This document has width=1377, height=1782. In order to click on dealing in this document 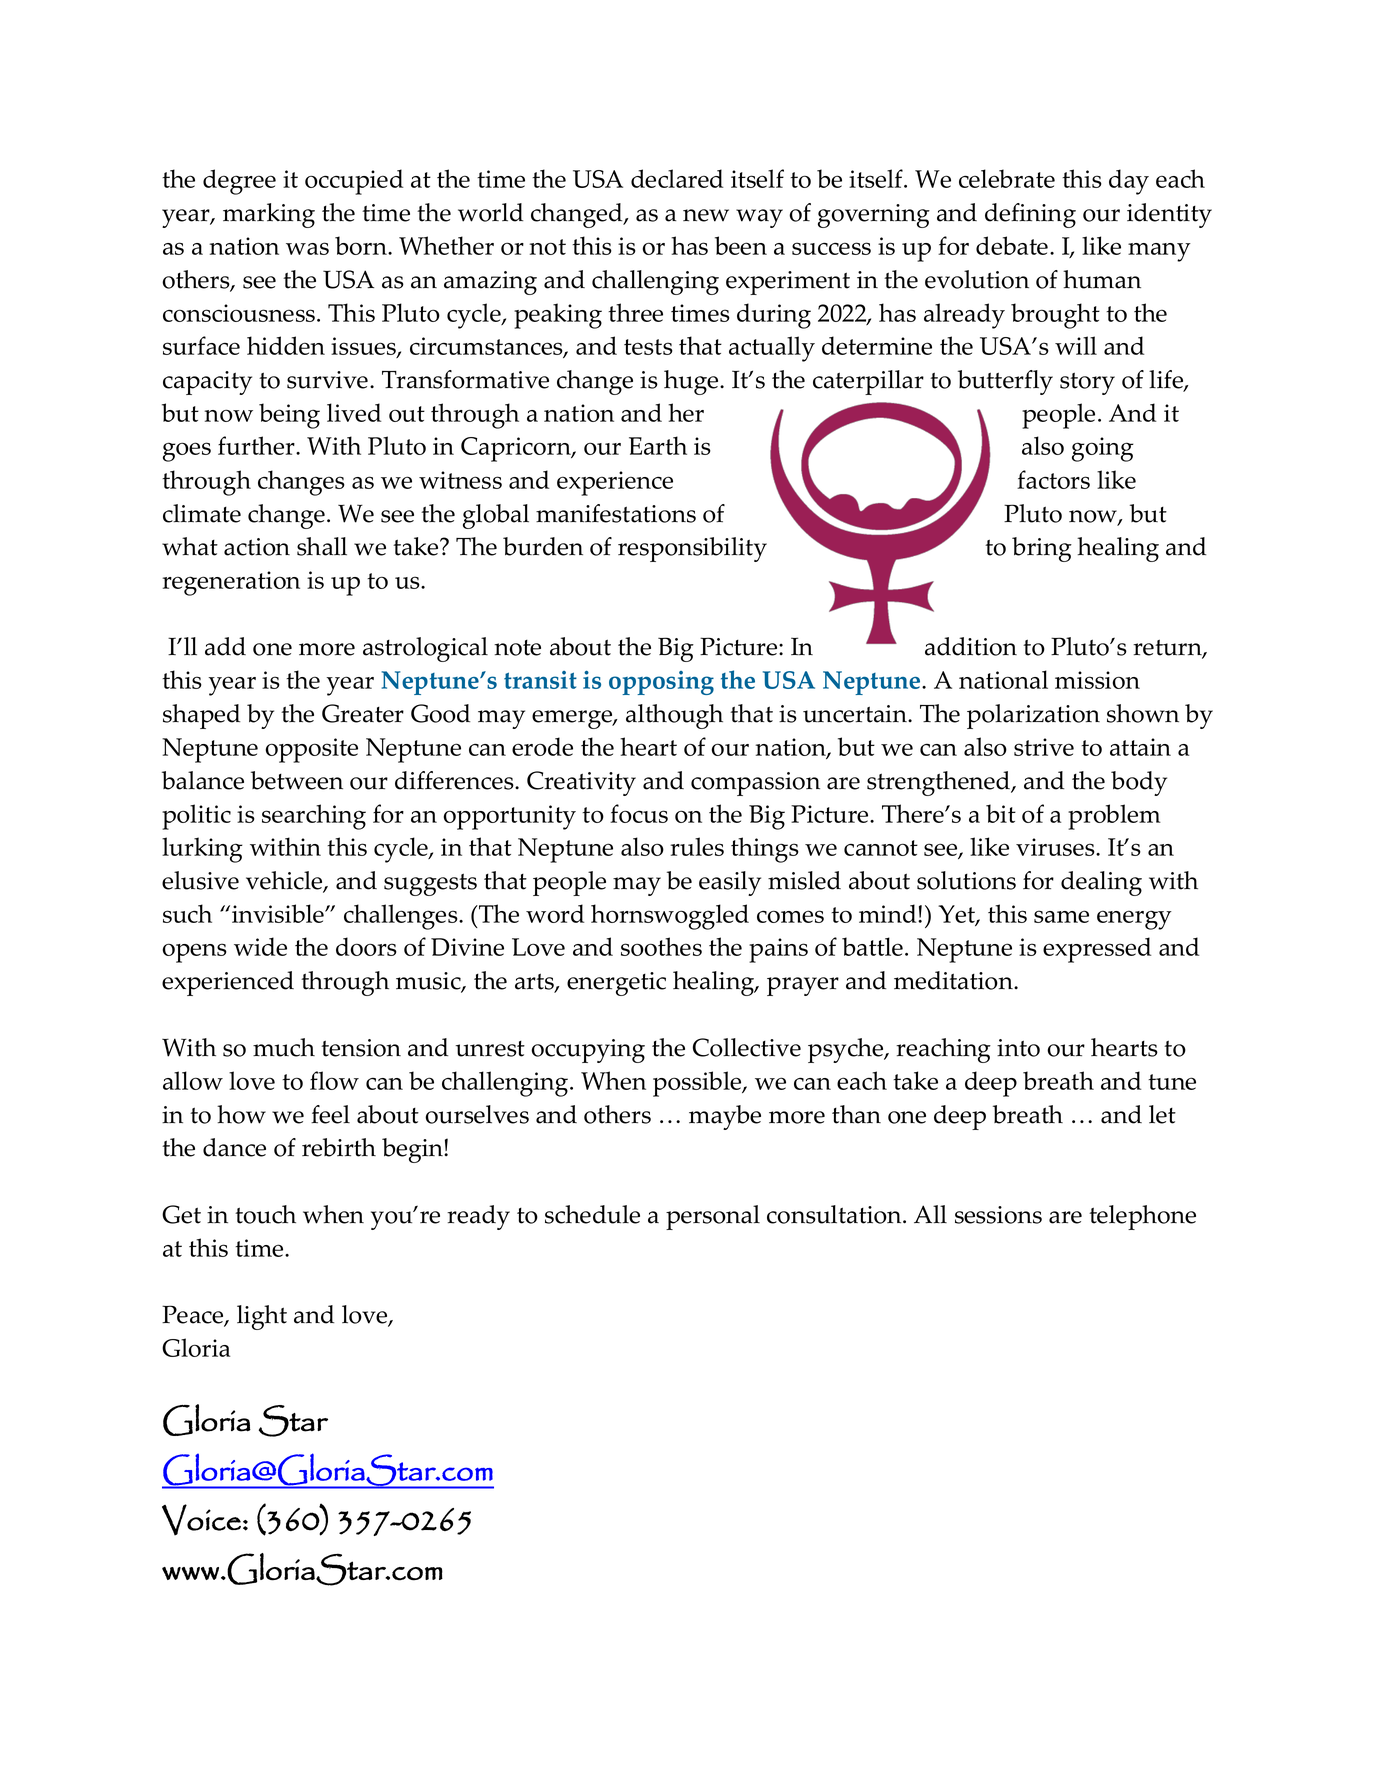, I will do `click(1101, 883)`.
